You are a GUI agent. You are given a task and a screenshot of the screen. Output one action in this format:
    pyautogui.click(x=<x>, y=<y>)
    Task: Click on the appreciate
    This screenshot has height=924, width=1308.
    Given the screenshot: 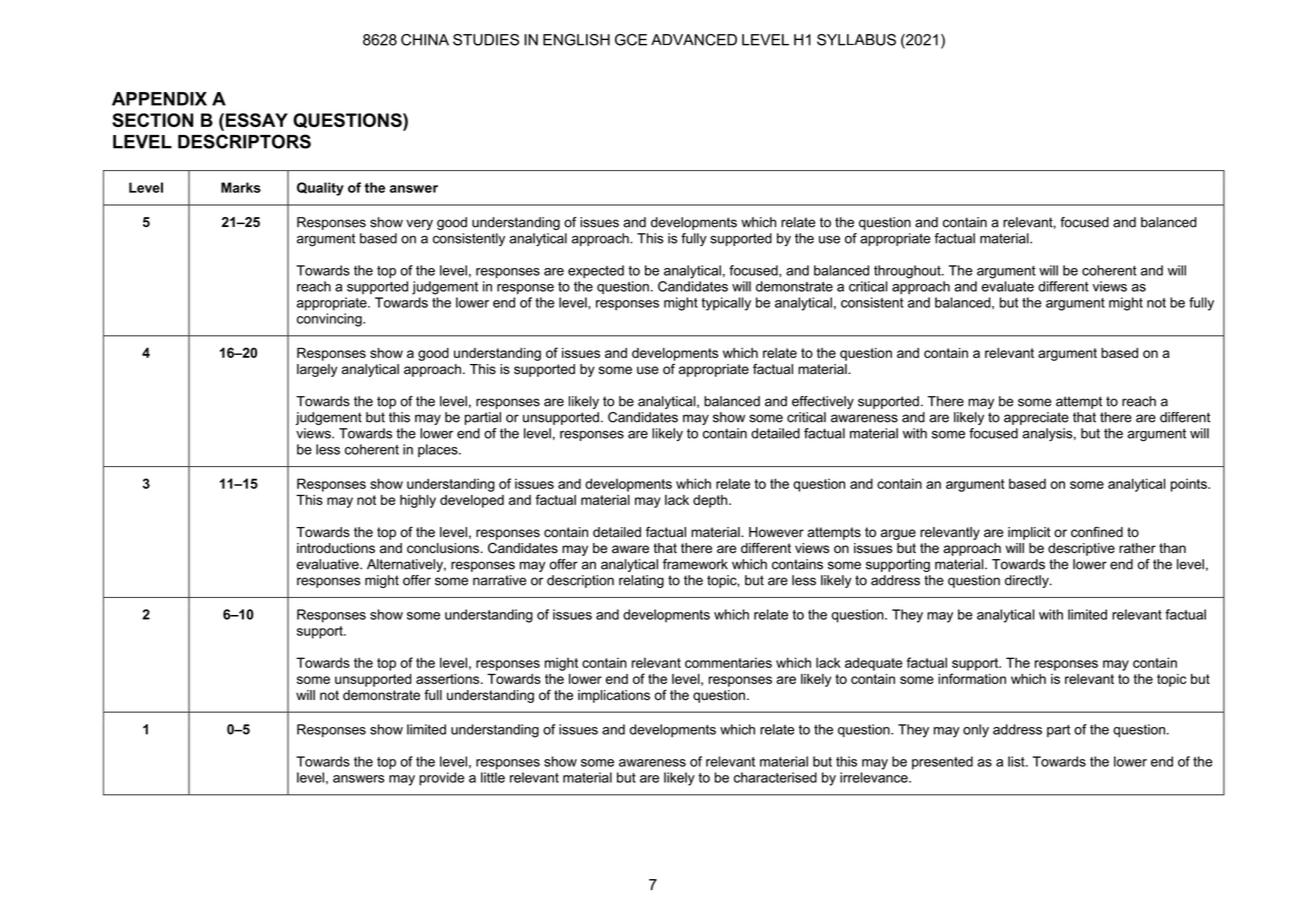 What is the action you would take?
    pyautogui.click(x=1036, y=418)
